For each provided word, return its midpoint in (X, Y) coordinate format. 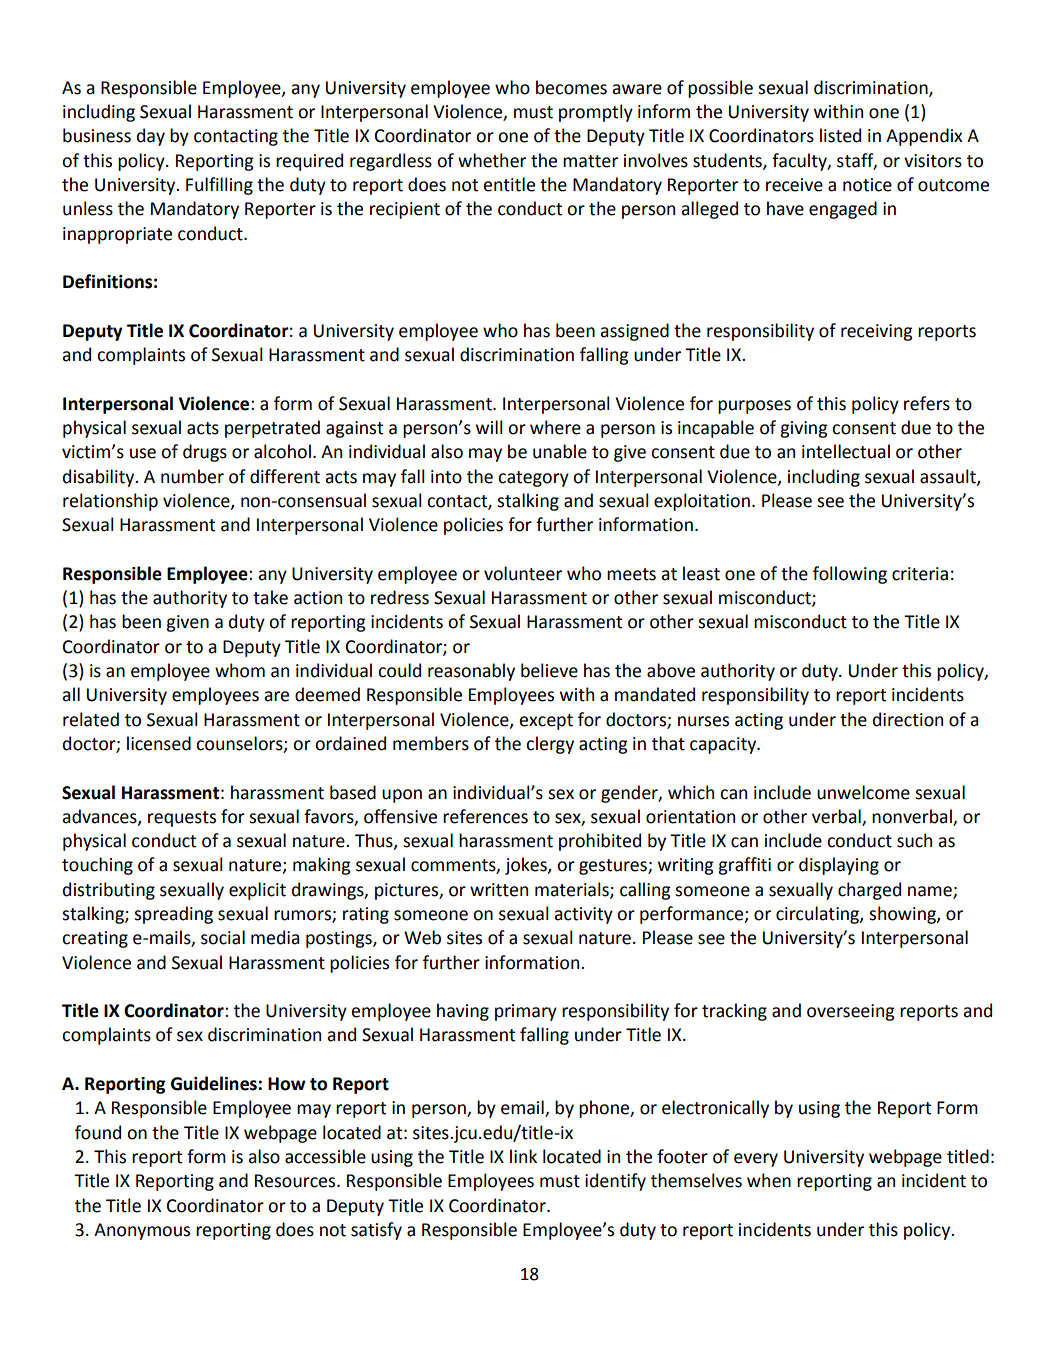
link (523, 1156)
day (151, 137)
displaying (839, 866)
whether (492, 160)
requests (182, 819)
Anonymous (142, 1231)
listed (840, 135)
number (192, 476)
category (533, 479)
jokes (527, 866)
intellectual (846, 451)
